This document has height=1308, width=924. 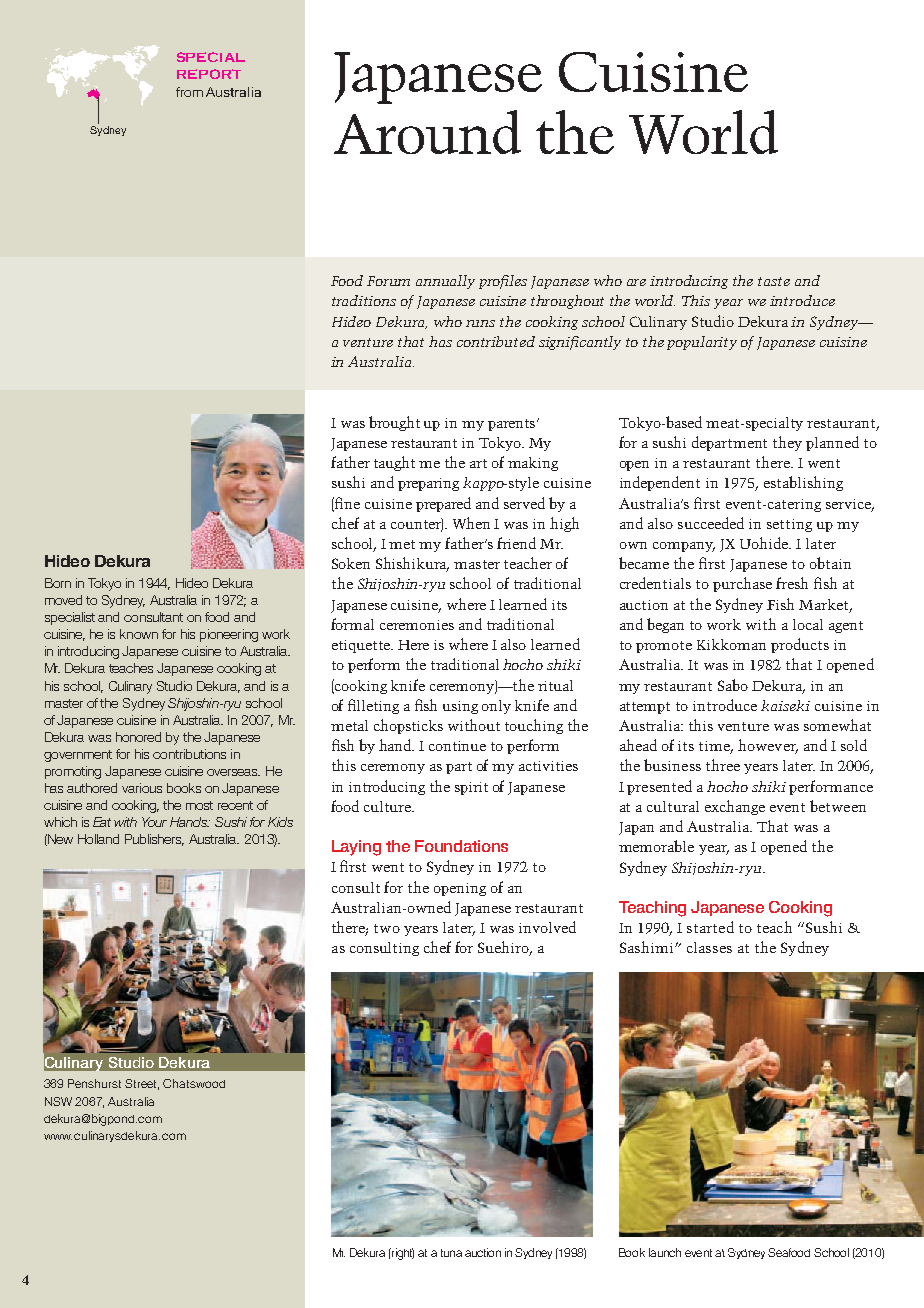 I want to click on honored, so click(x=138, y=737).
